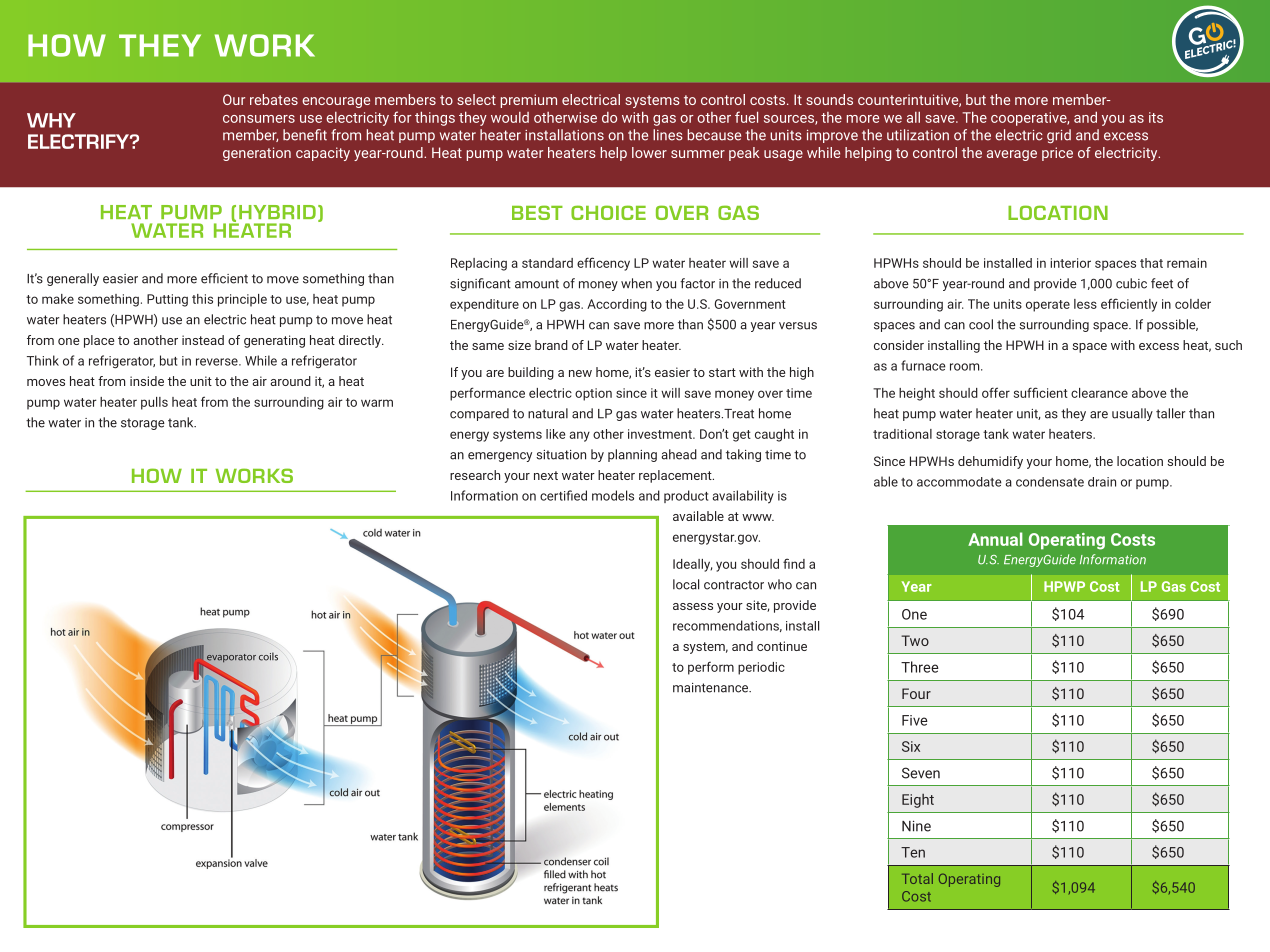 The width and height of the screenshot is (1270, 952). Describe the element at coordinates (475, 475) in the screenshot. I see `research` at that location.
